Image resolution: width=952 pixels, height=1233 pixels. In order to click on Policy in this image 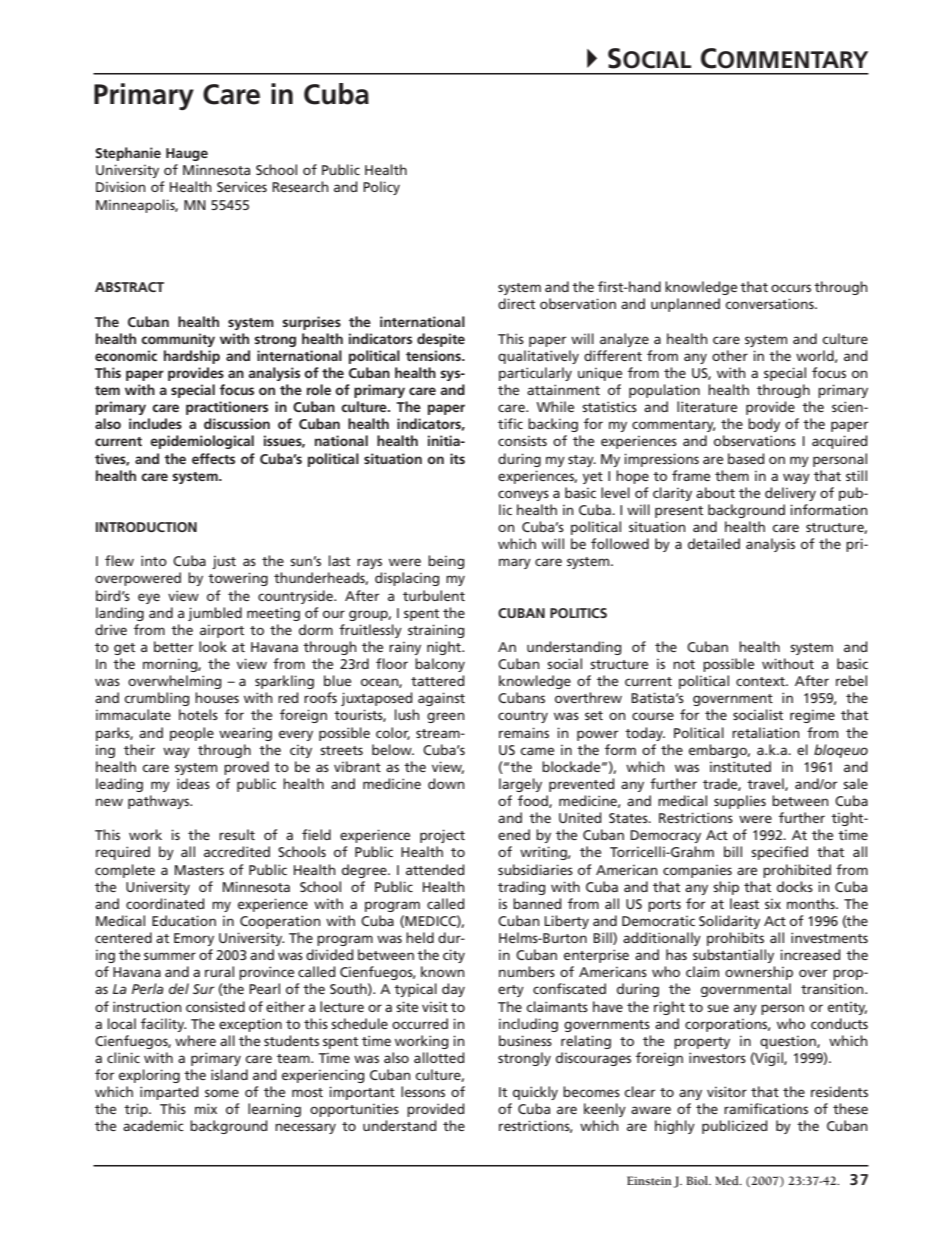, I will do `click(381, 188)`.
